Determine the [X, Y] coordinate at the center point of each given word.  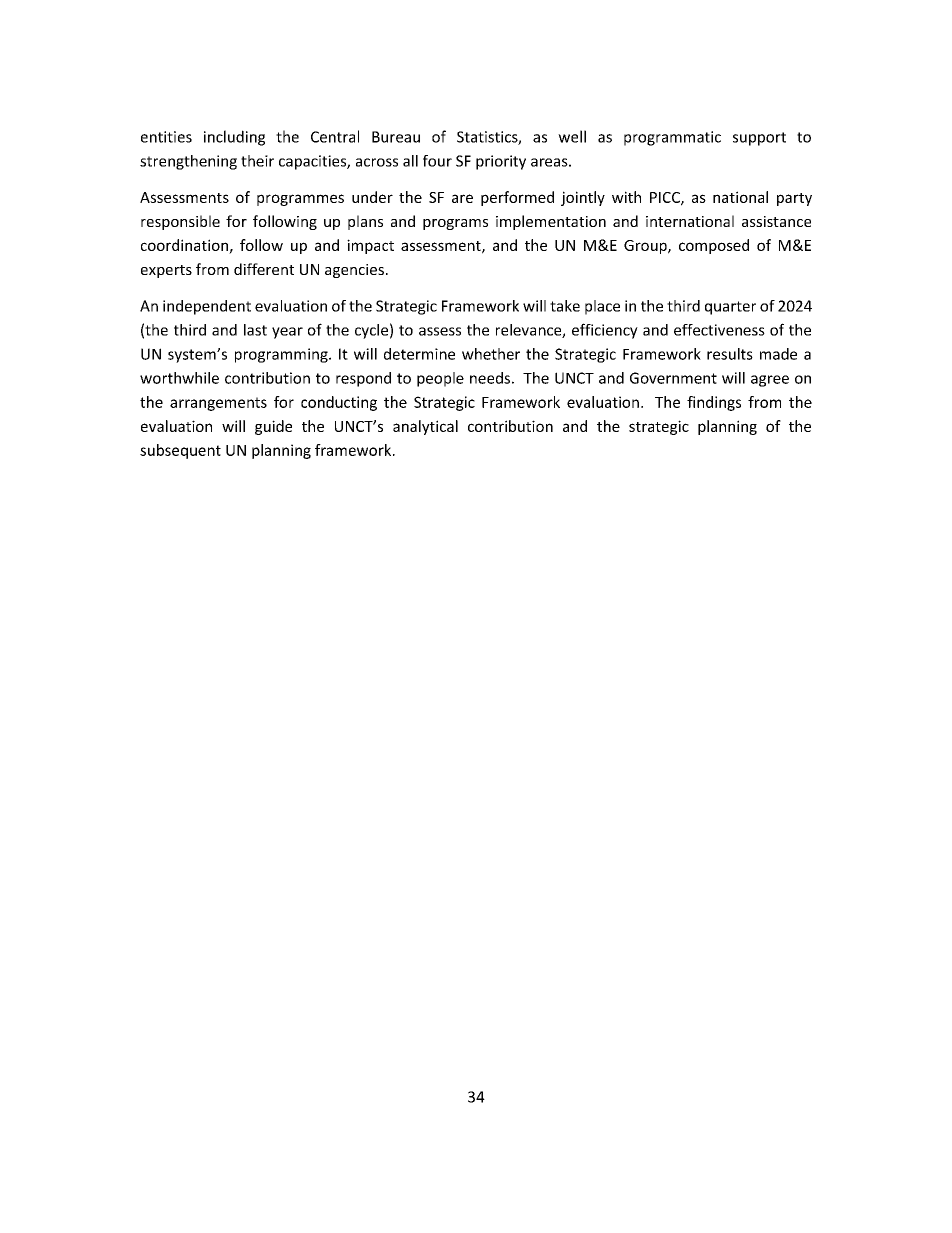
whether [491, 354]
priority [501, 162]
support [759, 139]
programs [455, 224]
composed [714, 246]
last [255, 330]
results [730, 354]
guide [273, 427]
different [264, 269]
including [234, 138]
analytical [425, 427]
